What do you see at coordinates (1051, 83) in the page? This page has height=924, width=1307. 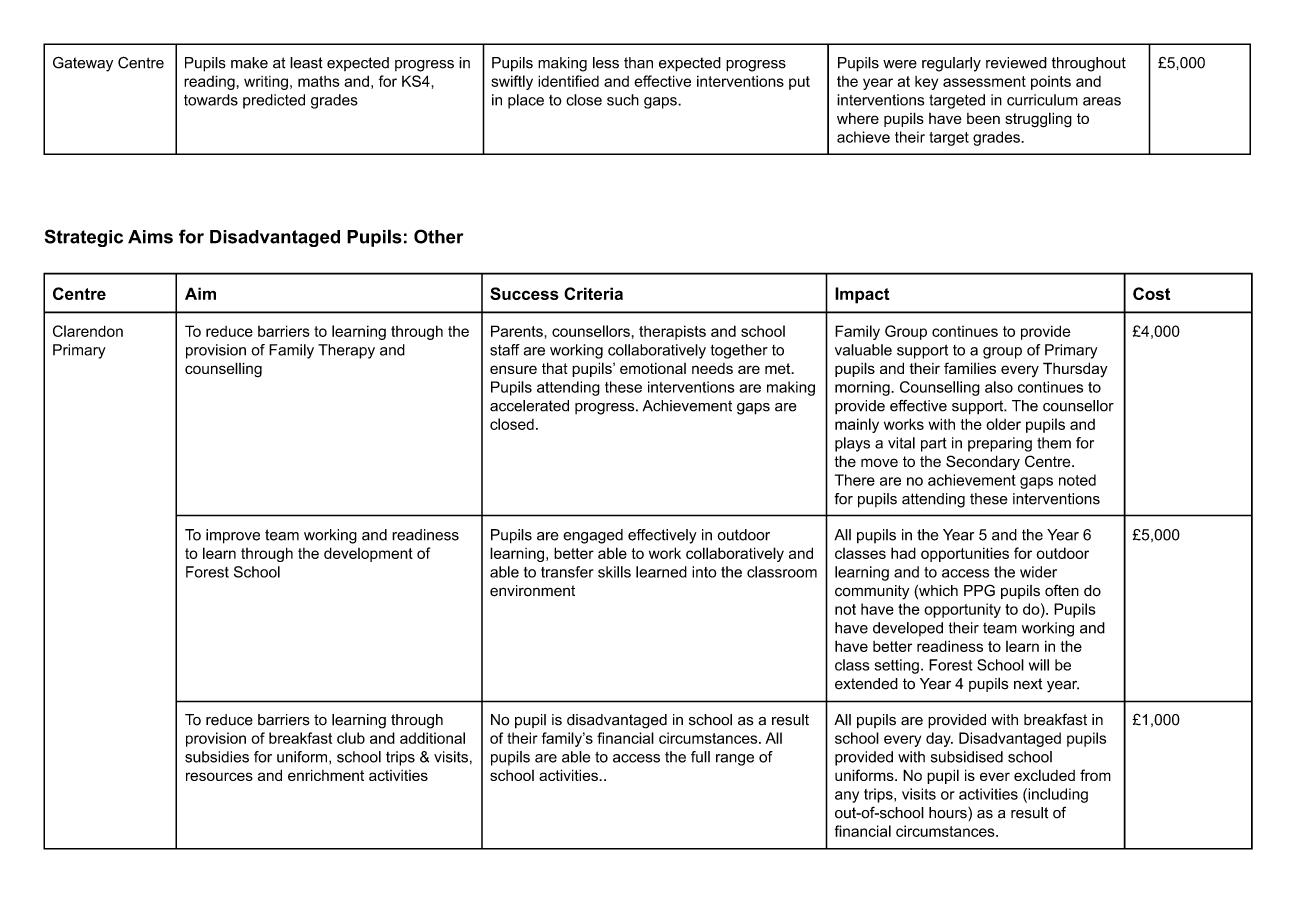 I see `points` at bounding box center [1051, 83].
